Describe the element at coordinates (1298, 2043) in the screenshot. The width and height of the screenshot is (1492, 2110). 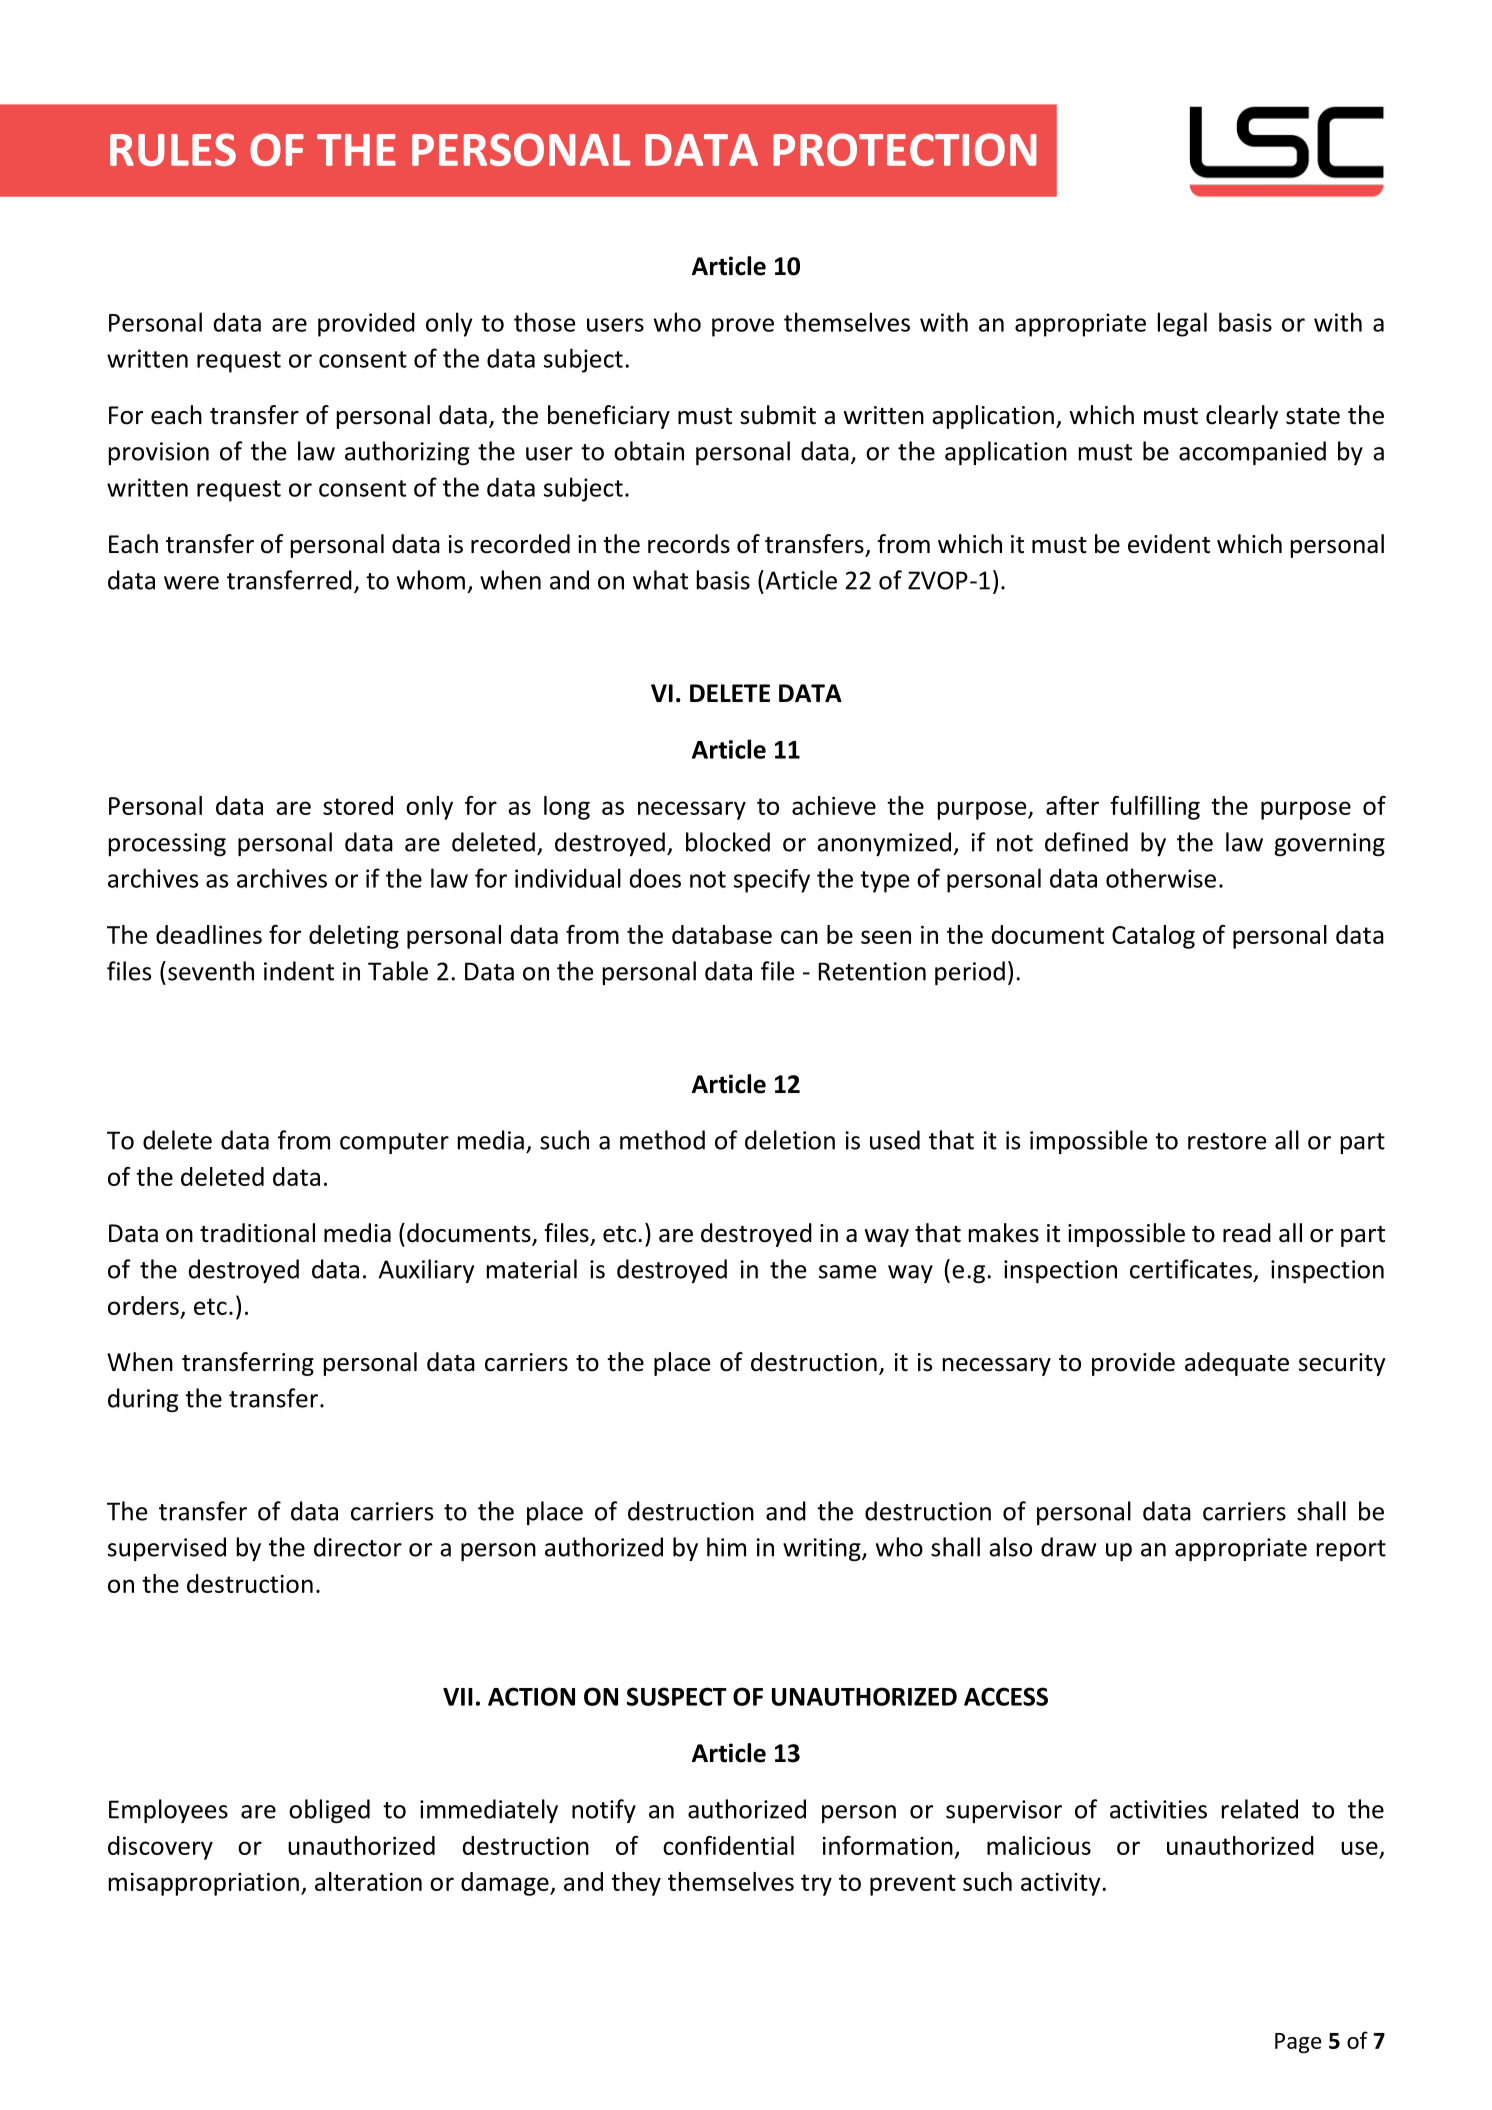
I see `Page` at that location.
